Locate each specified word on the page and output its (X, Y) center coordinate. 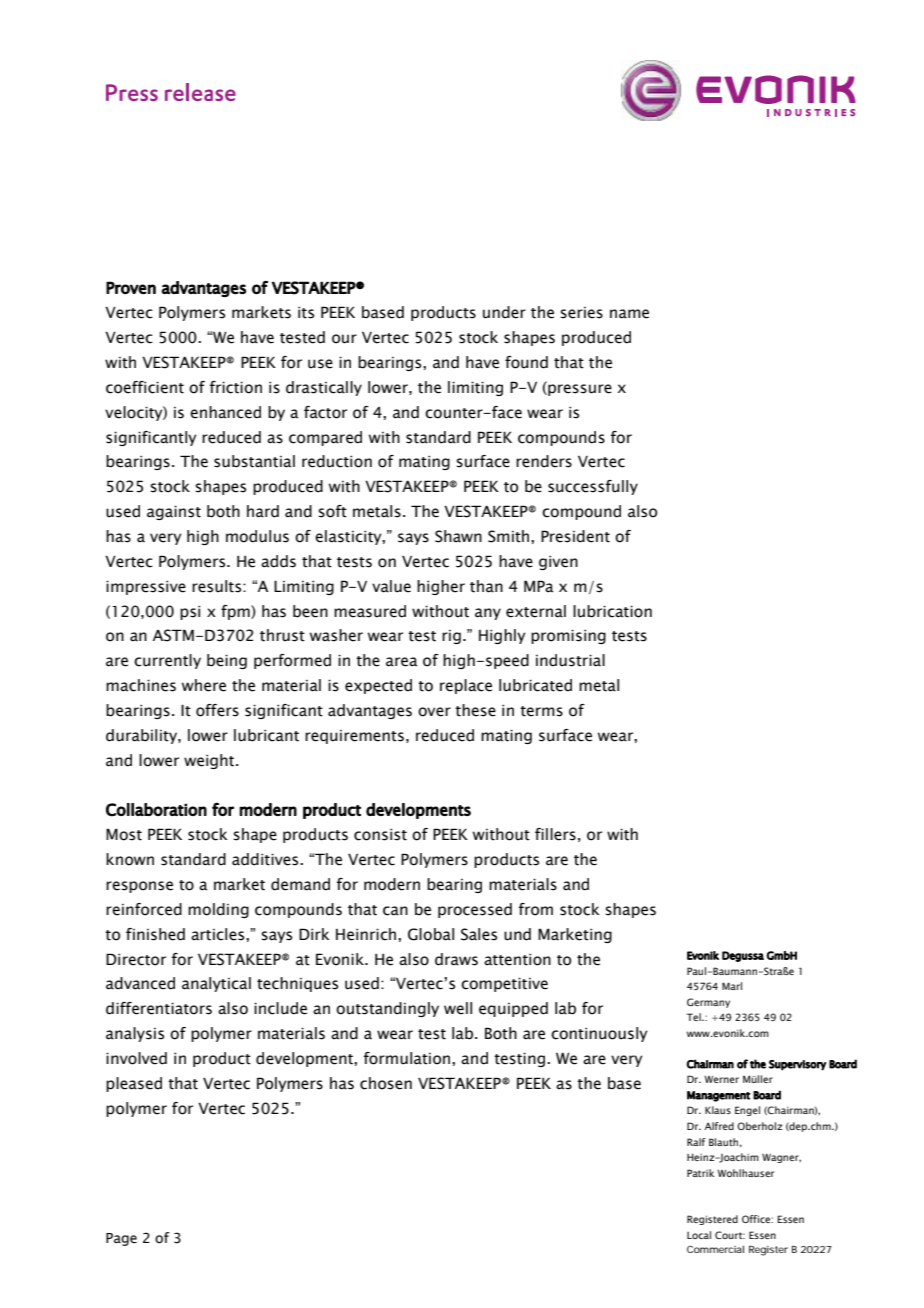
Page (121, 1239)
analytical (216, 984)
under (504, 312)
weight (210, 761)
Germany (708, 1003)
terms (541, 711)
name (629, 314)
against (174, 512)
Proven (131, 287)
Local (699, 1235)
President (575, 536)
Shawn (458, 536)
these (475, 710)
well (458, 1008)
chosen (386, 1083)
